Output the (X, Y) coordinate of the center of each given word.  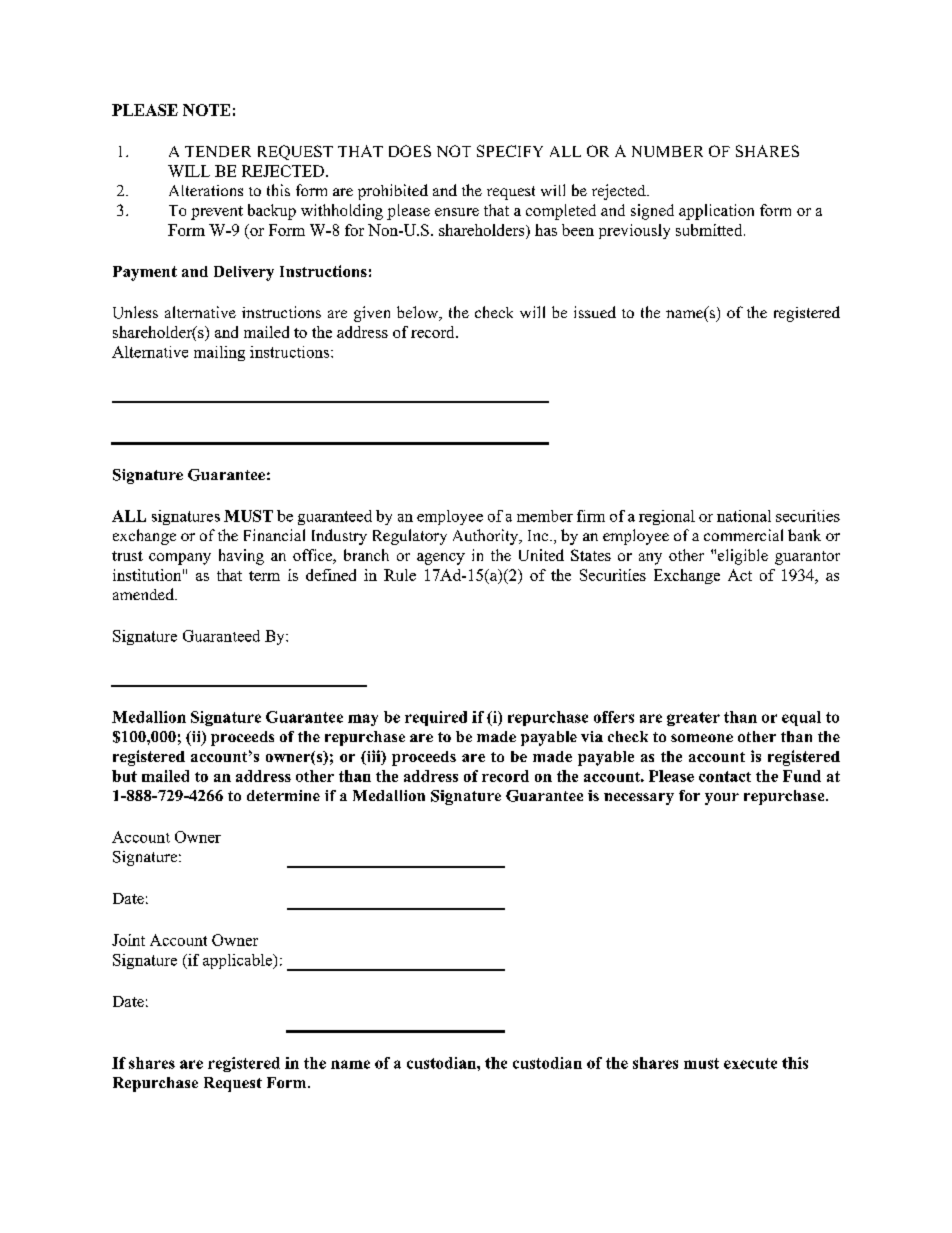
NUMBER (667, 151)
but (124, 776)
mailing (219, 353)
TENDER (218, 151)
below (419, 313)
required (436, 718)
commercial (743, 535)
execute (750, 1063)
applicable (239, 961)
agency (441, 559)
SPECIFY (510, 151)
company (180, 559)
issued (595, 312)
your (722, 799)
